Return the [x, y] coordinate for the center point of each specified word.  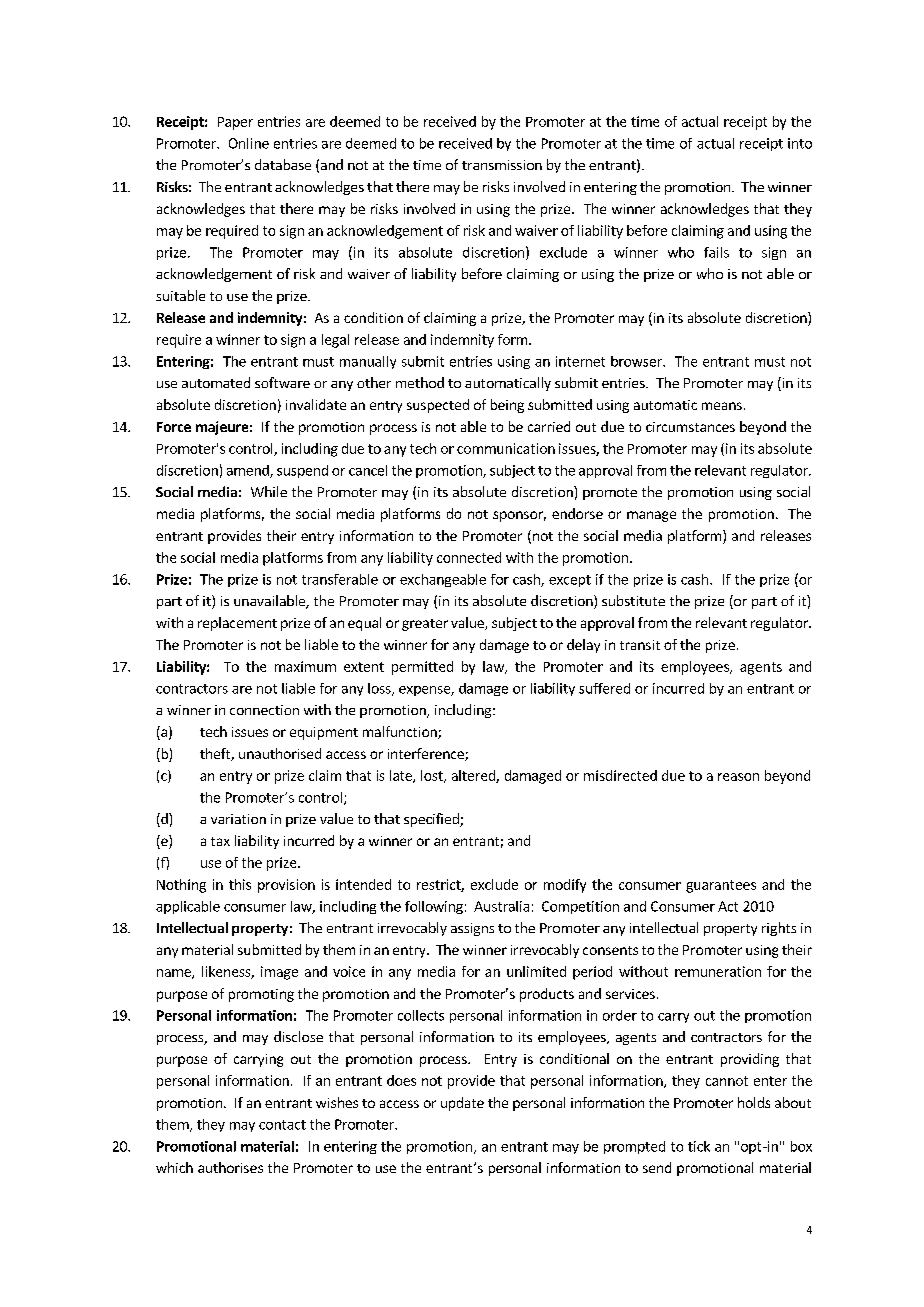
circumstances [690, 427]
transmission [502, 165]
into [800, 143]
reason [738, 777]
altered [474, 776]
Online [249, 143]
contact [282, 1125]
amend [249, 471]
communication [506, 448]
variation [238, 819]
